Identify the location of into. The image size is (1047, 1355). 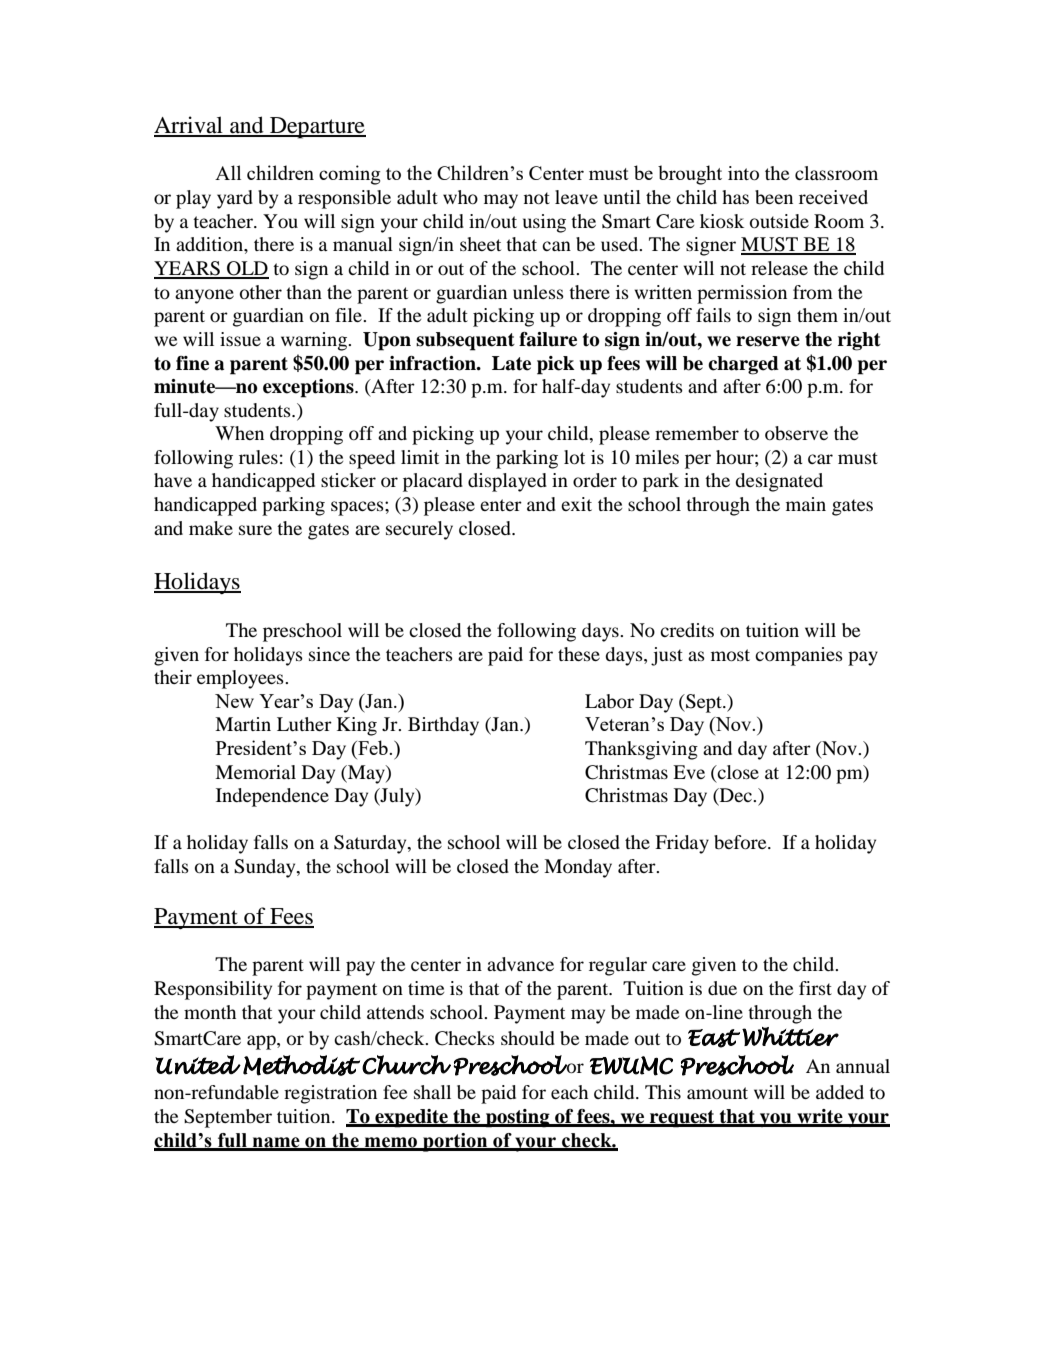
(743, 173).
